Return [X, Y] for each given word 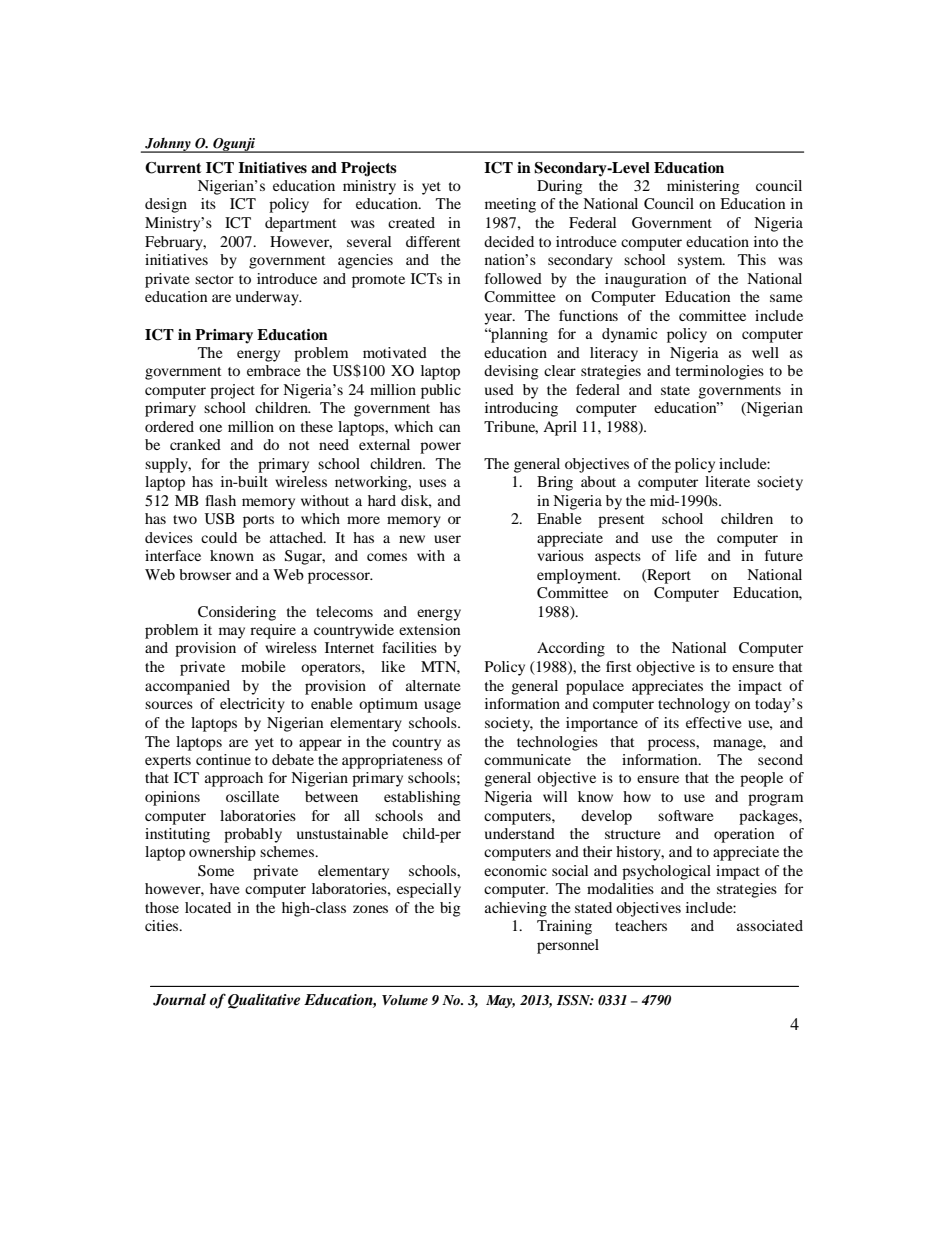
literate [727, 481]
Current [173, 168]
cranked [195, 444]
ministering [703, 187]
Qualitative [264, 1001]
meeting [510, 205]
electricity [252, 705]
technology [694, 705]
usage [442, 707]
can [449, 428]
